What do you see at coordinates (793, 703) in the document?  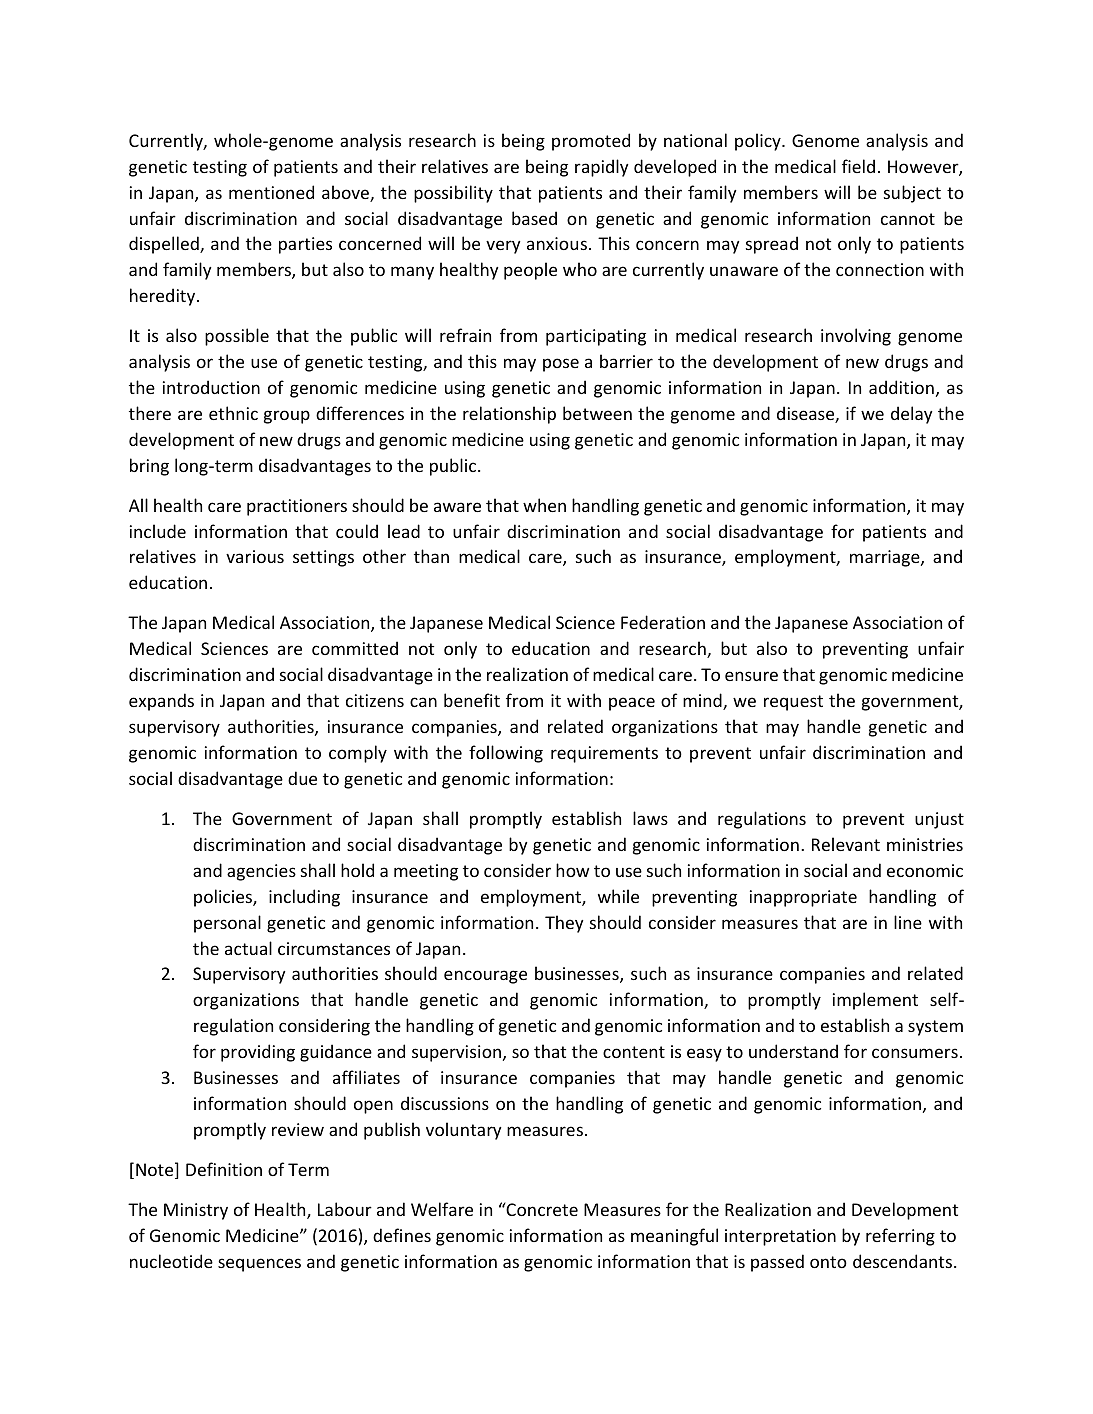 I see `request` at bounding box center [793, 703].
